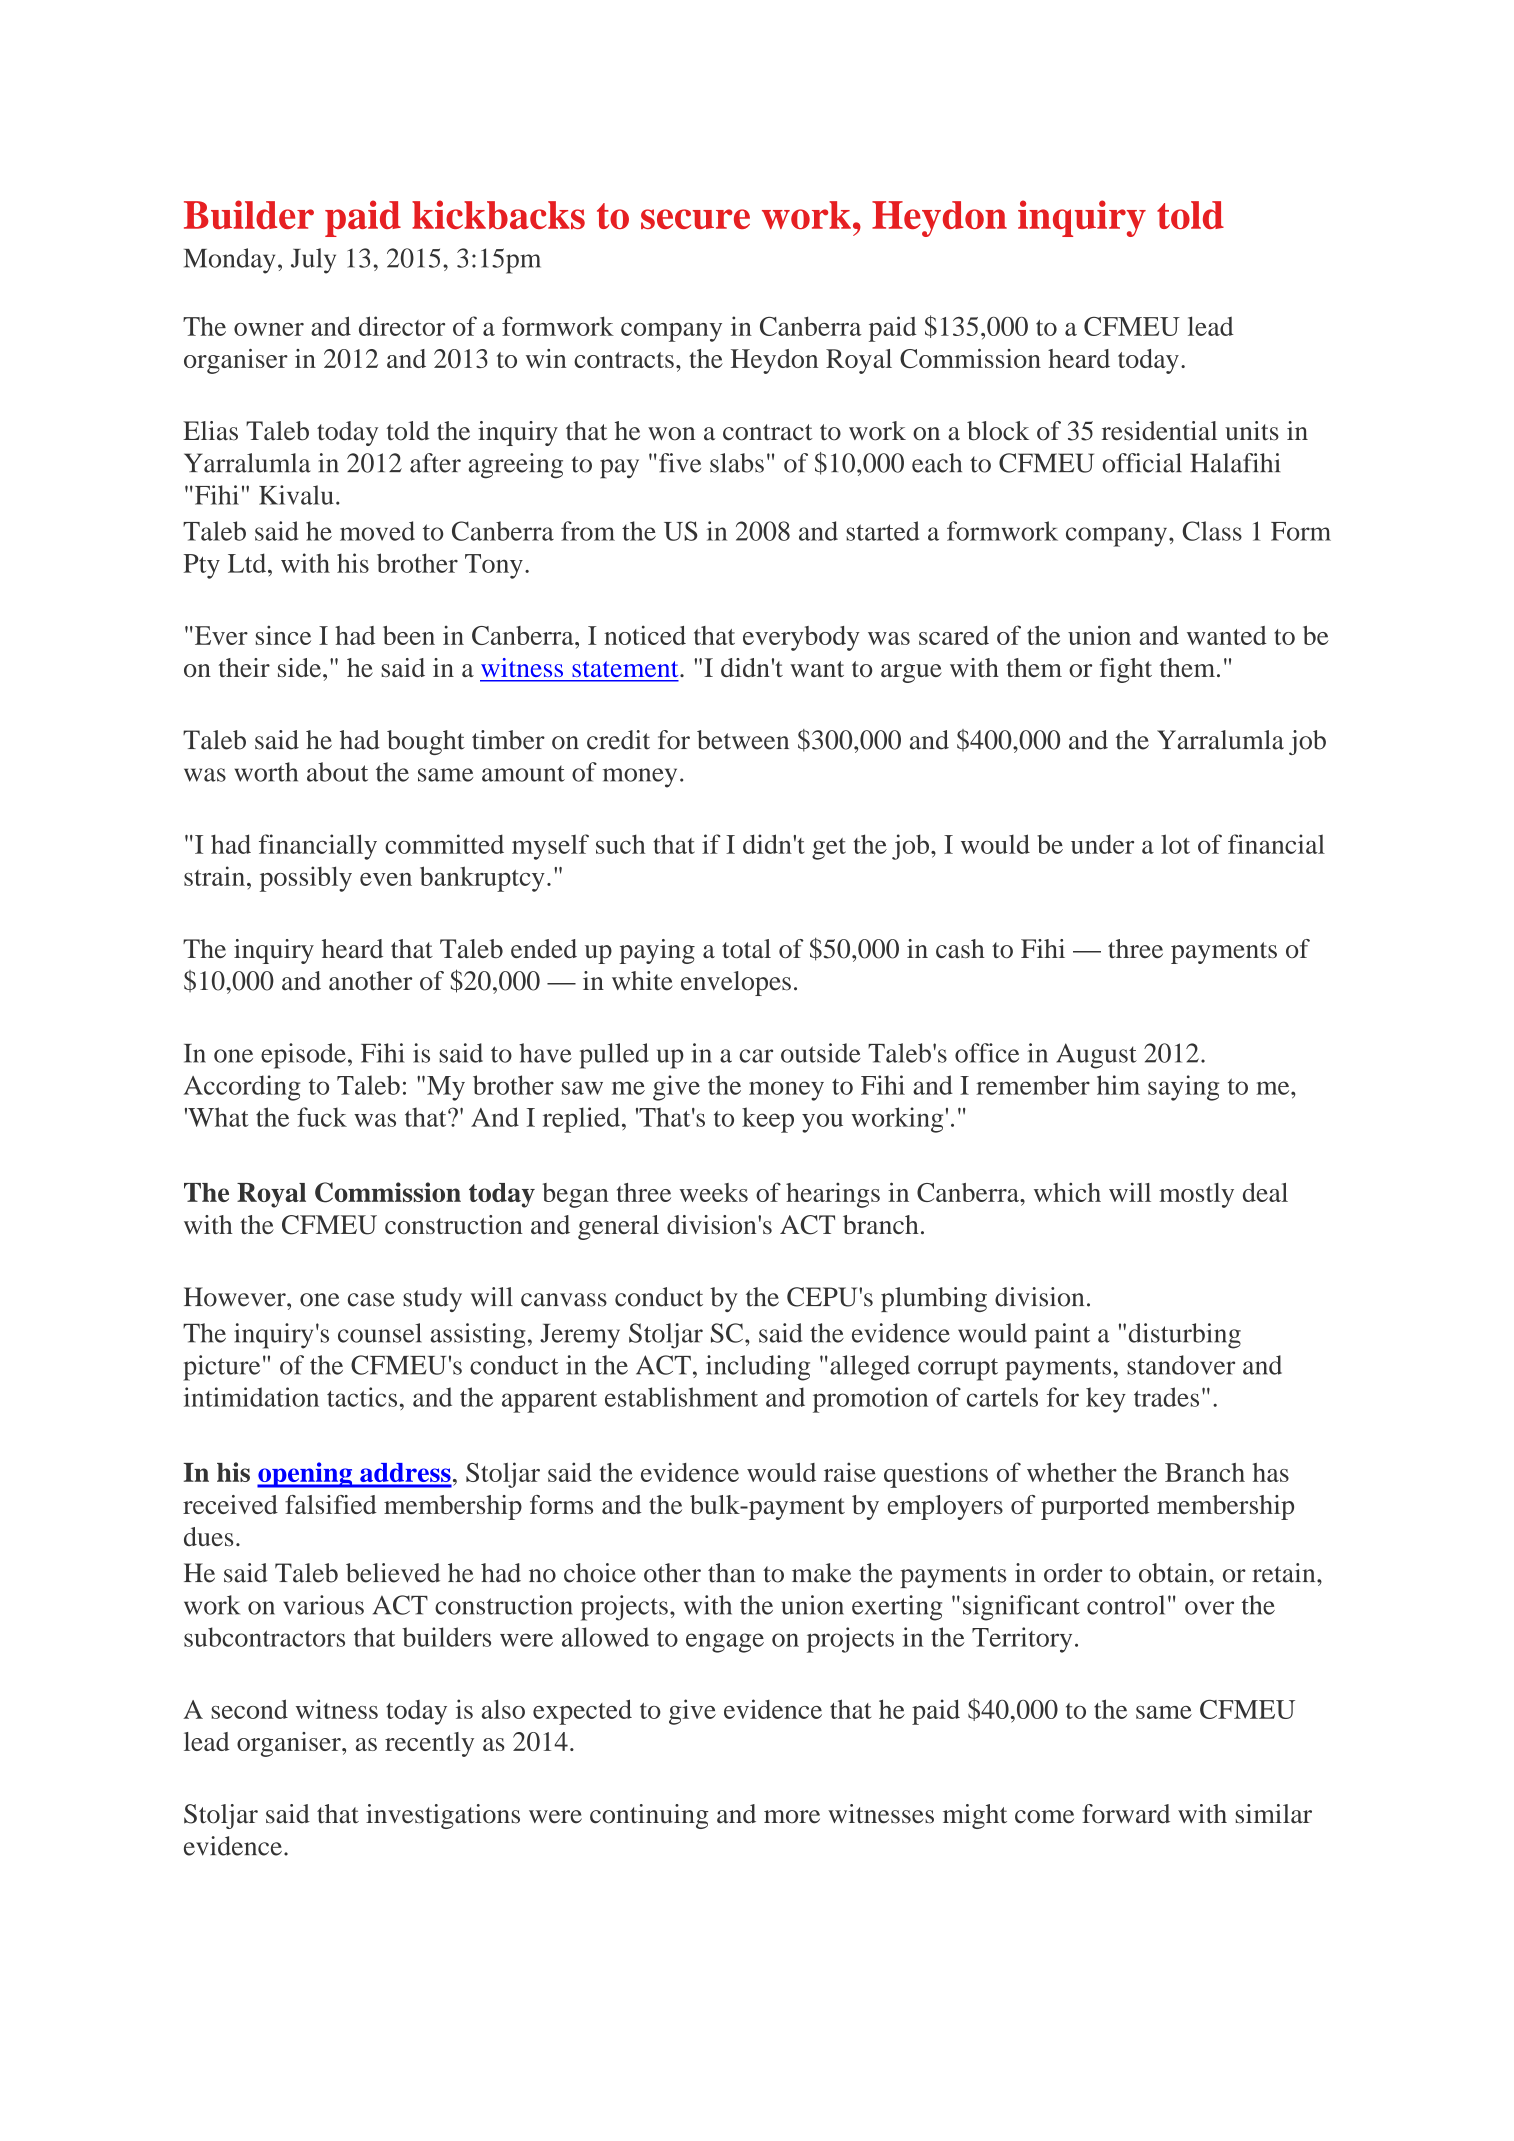 The image size is (1514, 2141). I want to click on more, so click(792, 1817).
